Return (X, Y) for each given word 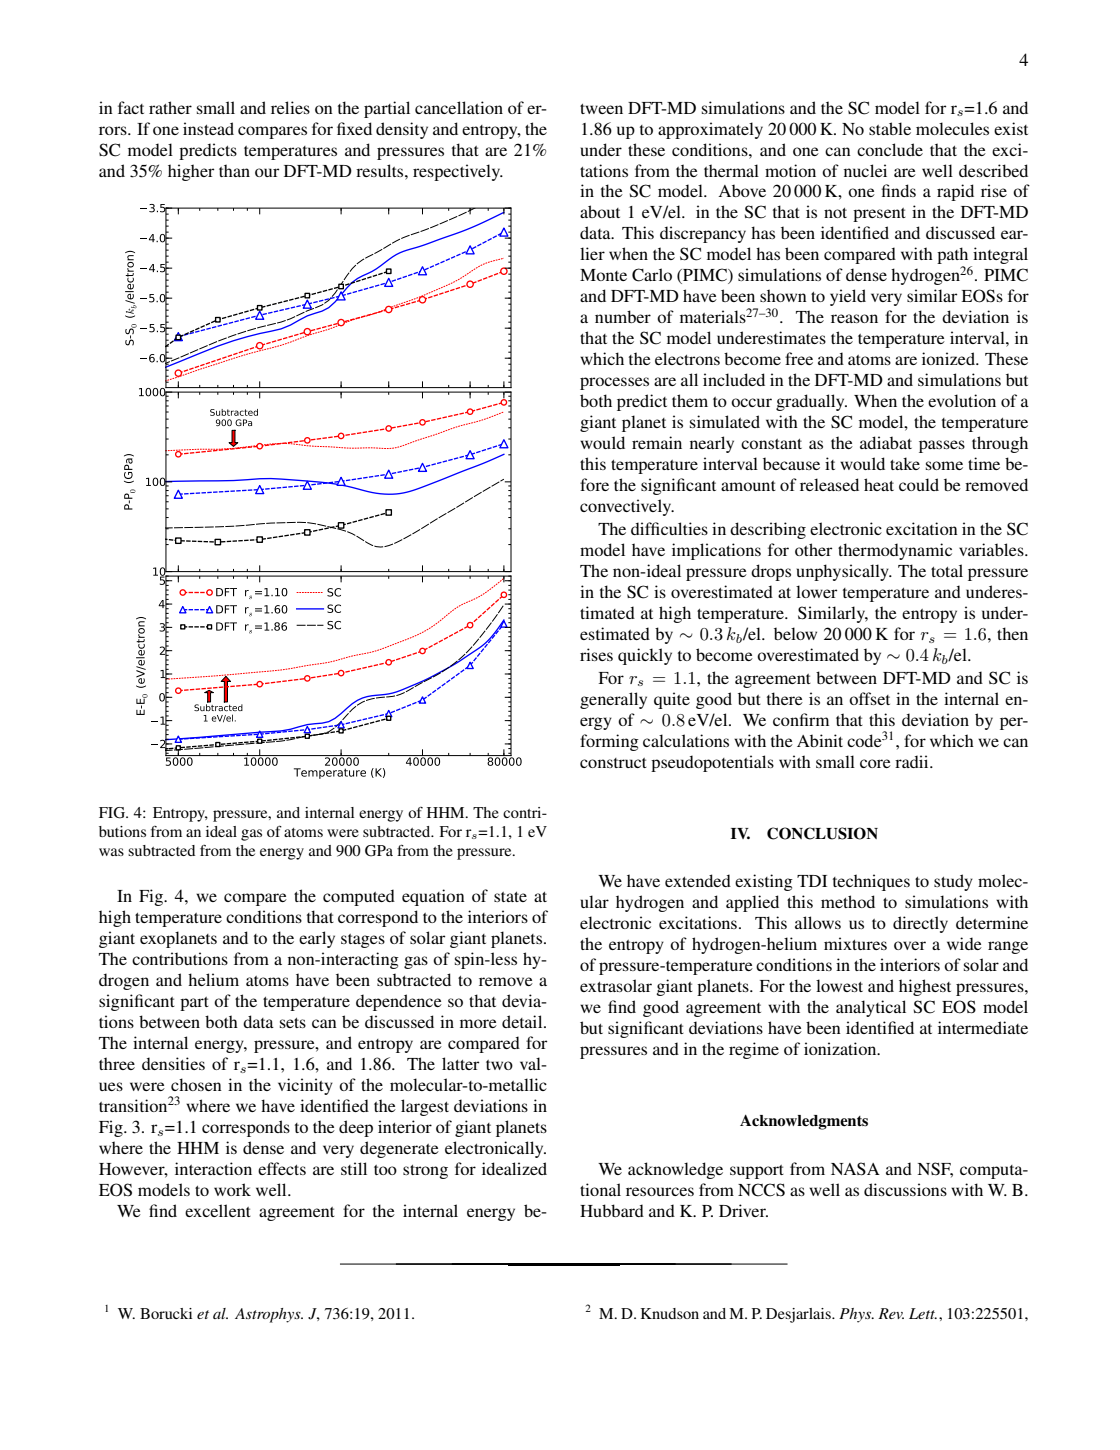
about (600, 211)
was (111, 852)
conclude (890, 149)
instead (208, 128)
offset (869, 698)
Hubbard (612, 1210)
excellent (218, 1210)
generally (613, 700)
